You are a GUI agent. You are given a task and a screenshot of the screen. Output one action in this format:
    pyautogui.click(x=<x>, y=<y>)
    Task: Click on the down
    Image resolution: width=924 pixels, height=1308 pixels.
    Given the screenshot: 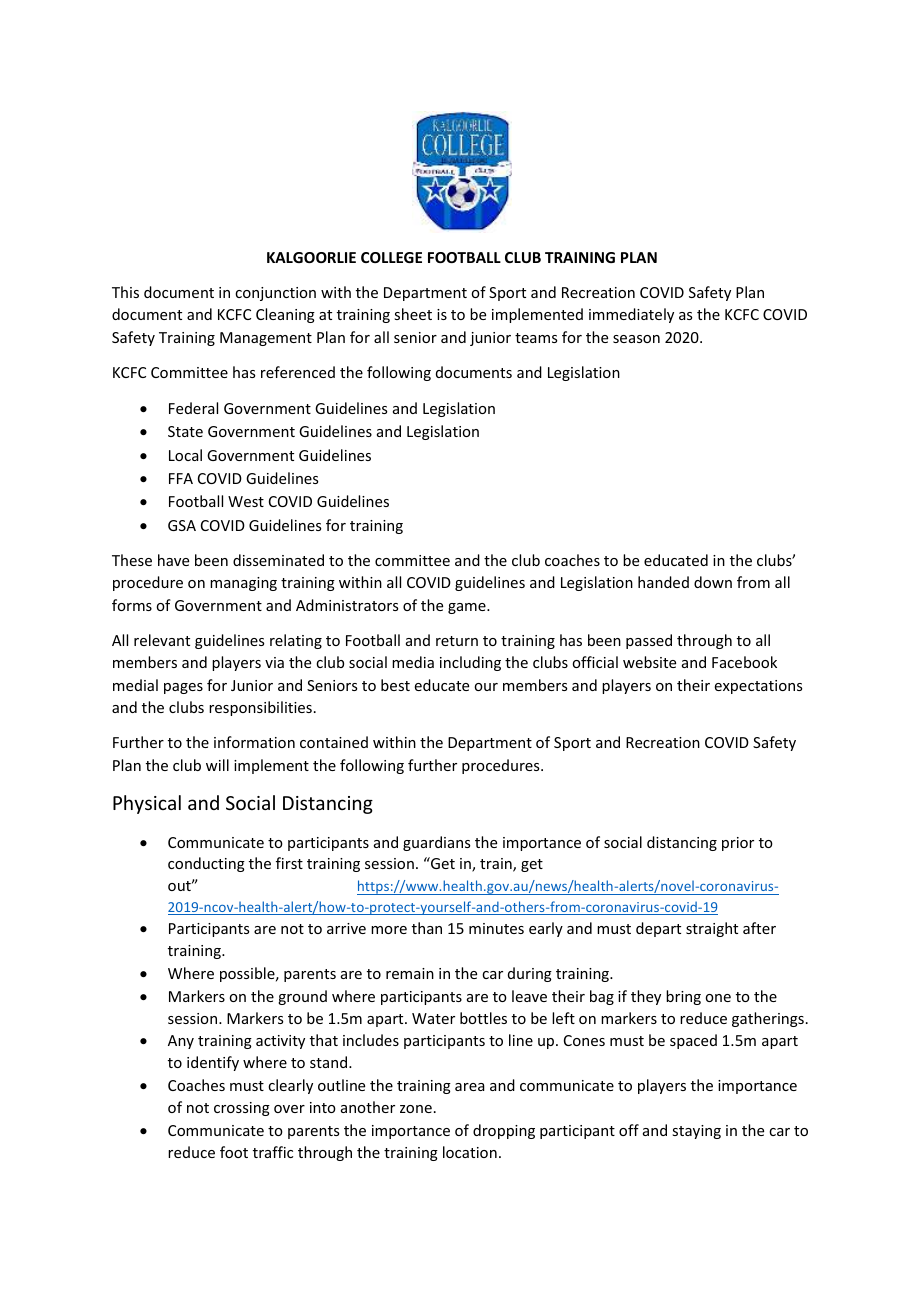 What is the action you would take?
    pyautogui.click(x=713, y=582)
